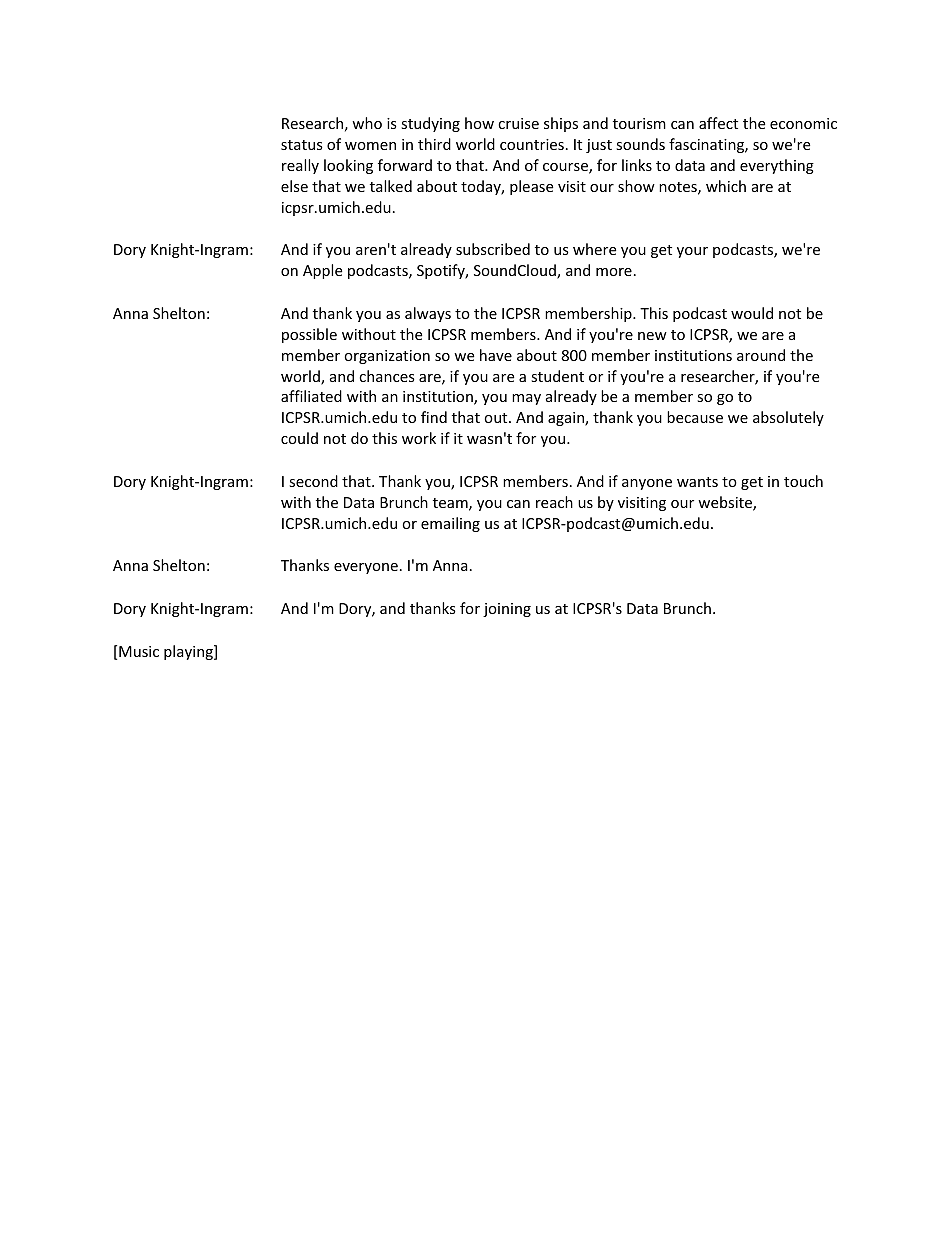 The image size is (952, 1233). Describe the element at coordinates (313, 481) in the screenshot. I see `second` at that location.
